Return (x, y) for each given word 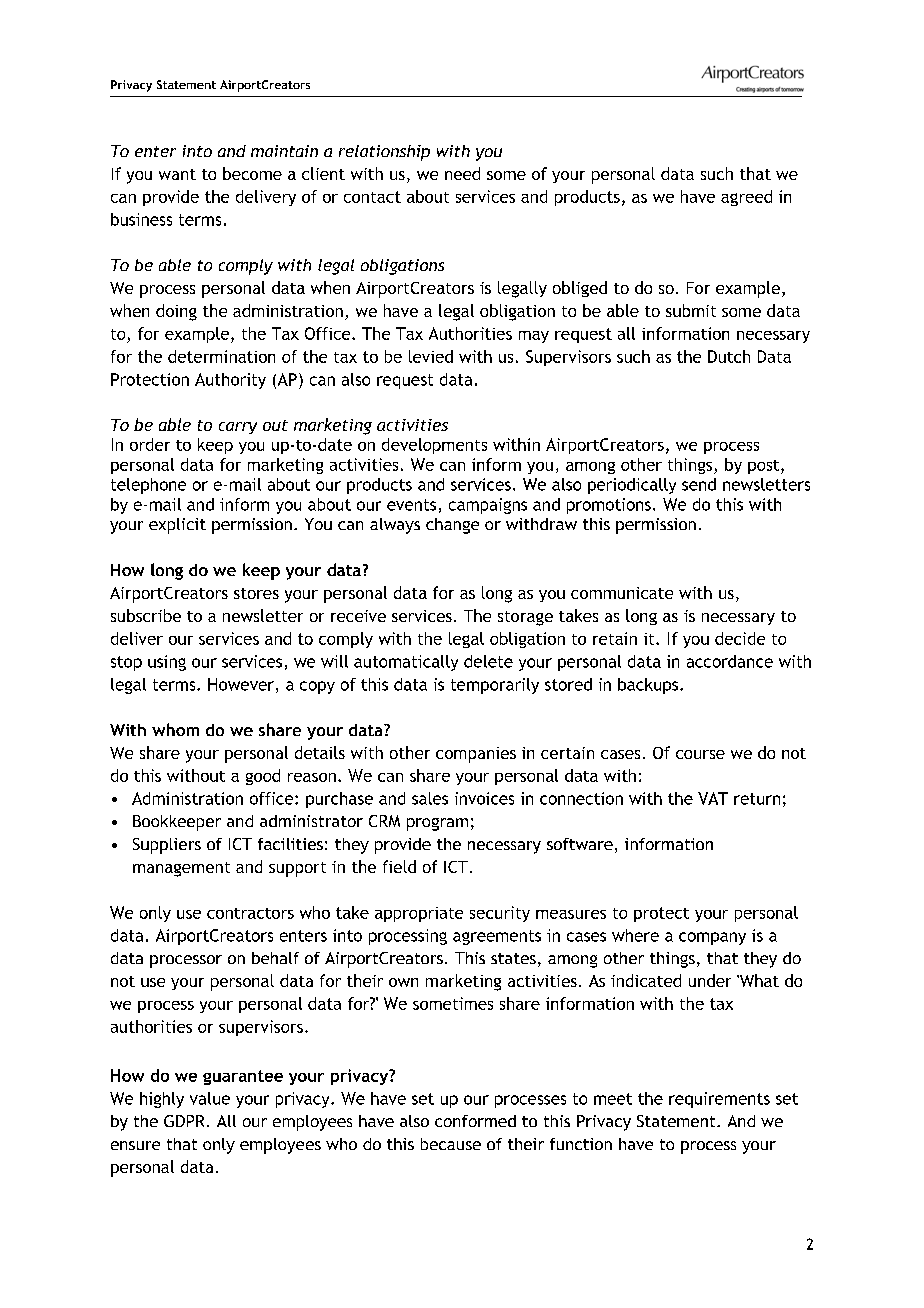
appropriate (419, 914)
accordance (730, 661)
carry (238, 428)
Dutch (729, 356)
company (712, 938)
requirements (719, 1100)
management (181, 869)
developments (434, 446)
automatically (406, 663)
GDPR (184, 1121)
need (462, 173)
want (177, 174)
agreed (746, 198)
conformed (475, 1121)
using (167, 663)
